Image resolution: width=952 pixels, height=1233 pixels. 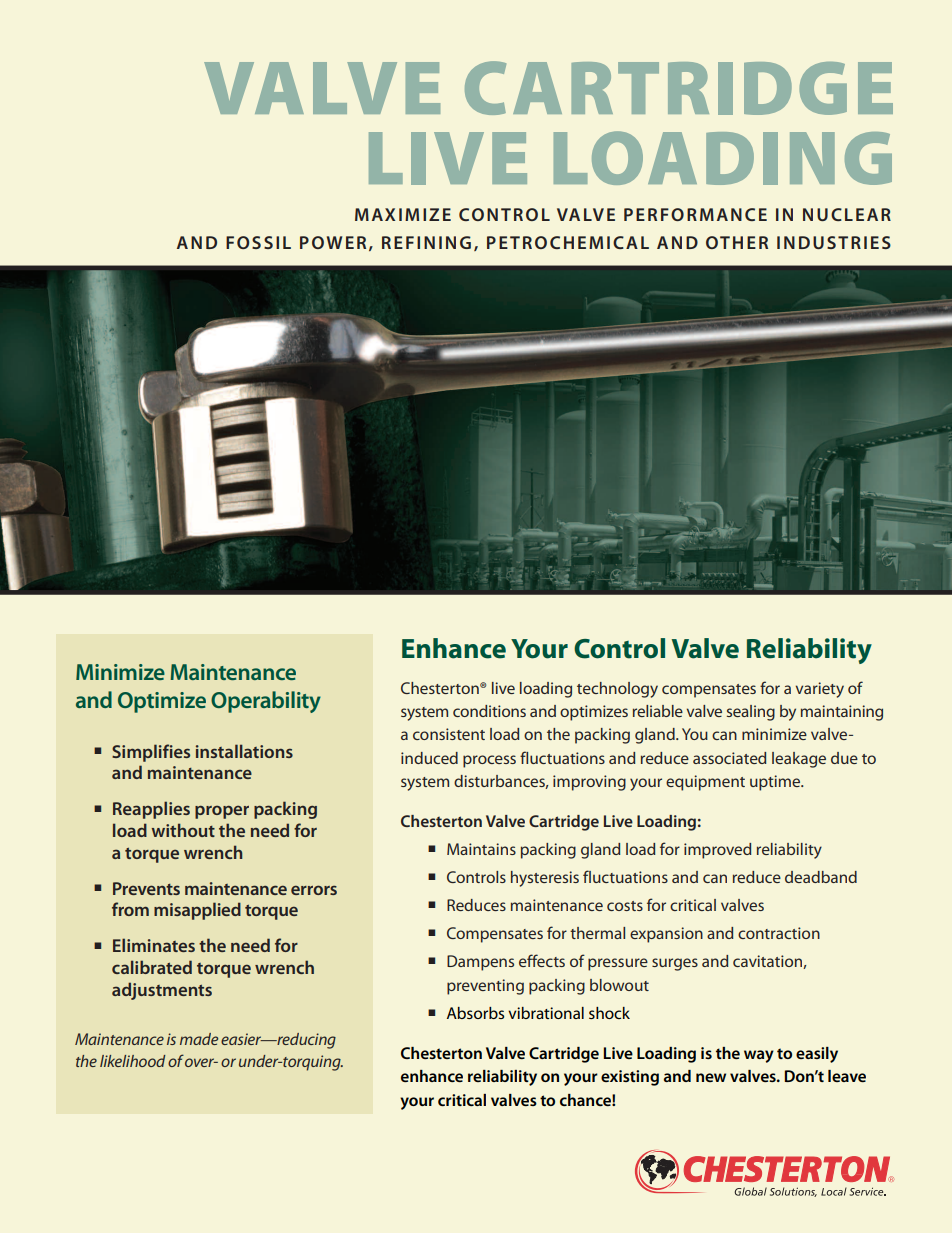 What do you see at coordinates (675, 964) in the screenshot?
I see `surges` at bounding box center [675, 964].
